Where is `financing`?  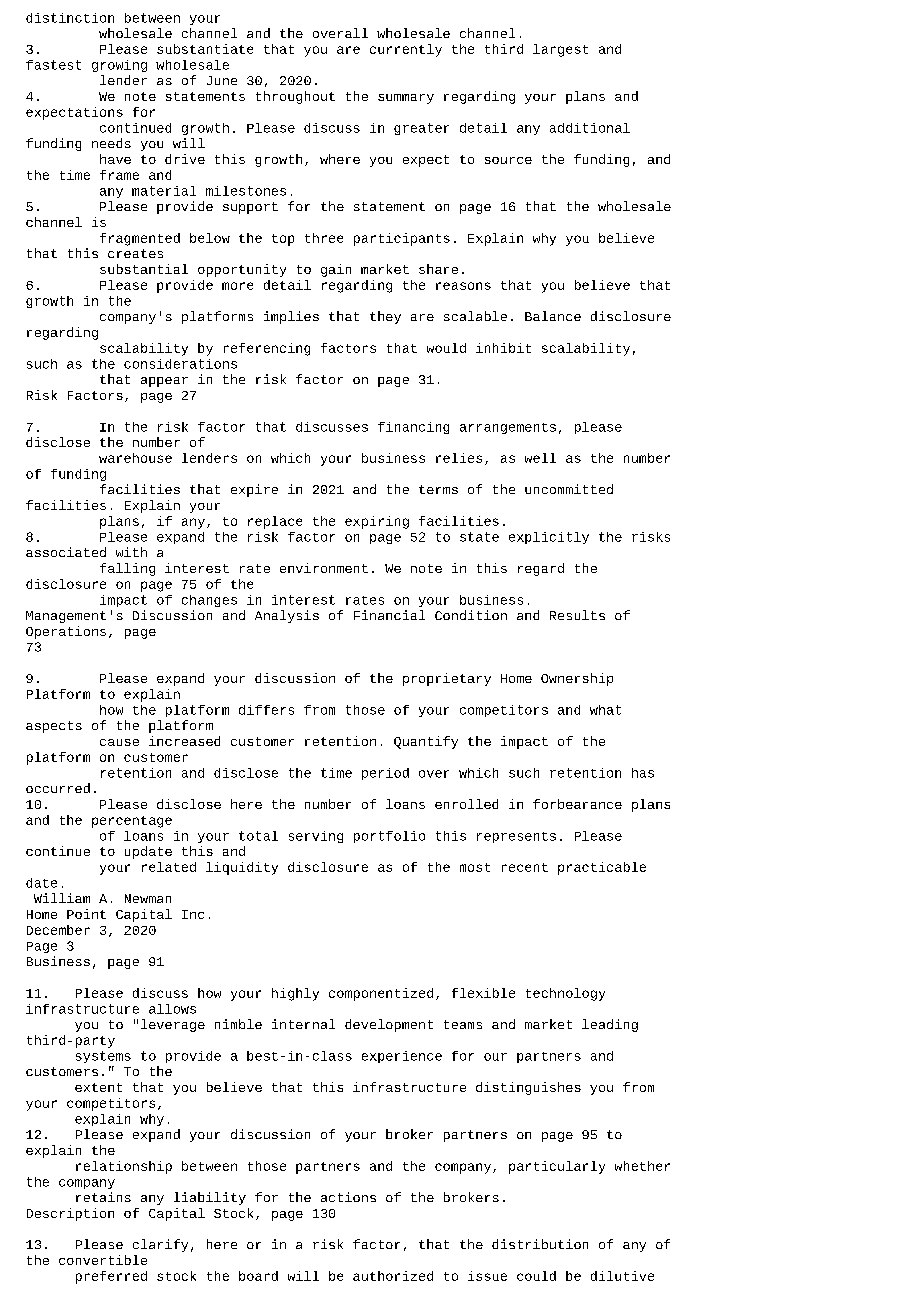 financing is located at coordinates (413, 428).
